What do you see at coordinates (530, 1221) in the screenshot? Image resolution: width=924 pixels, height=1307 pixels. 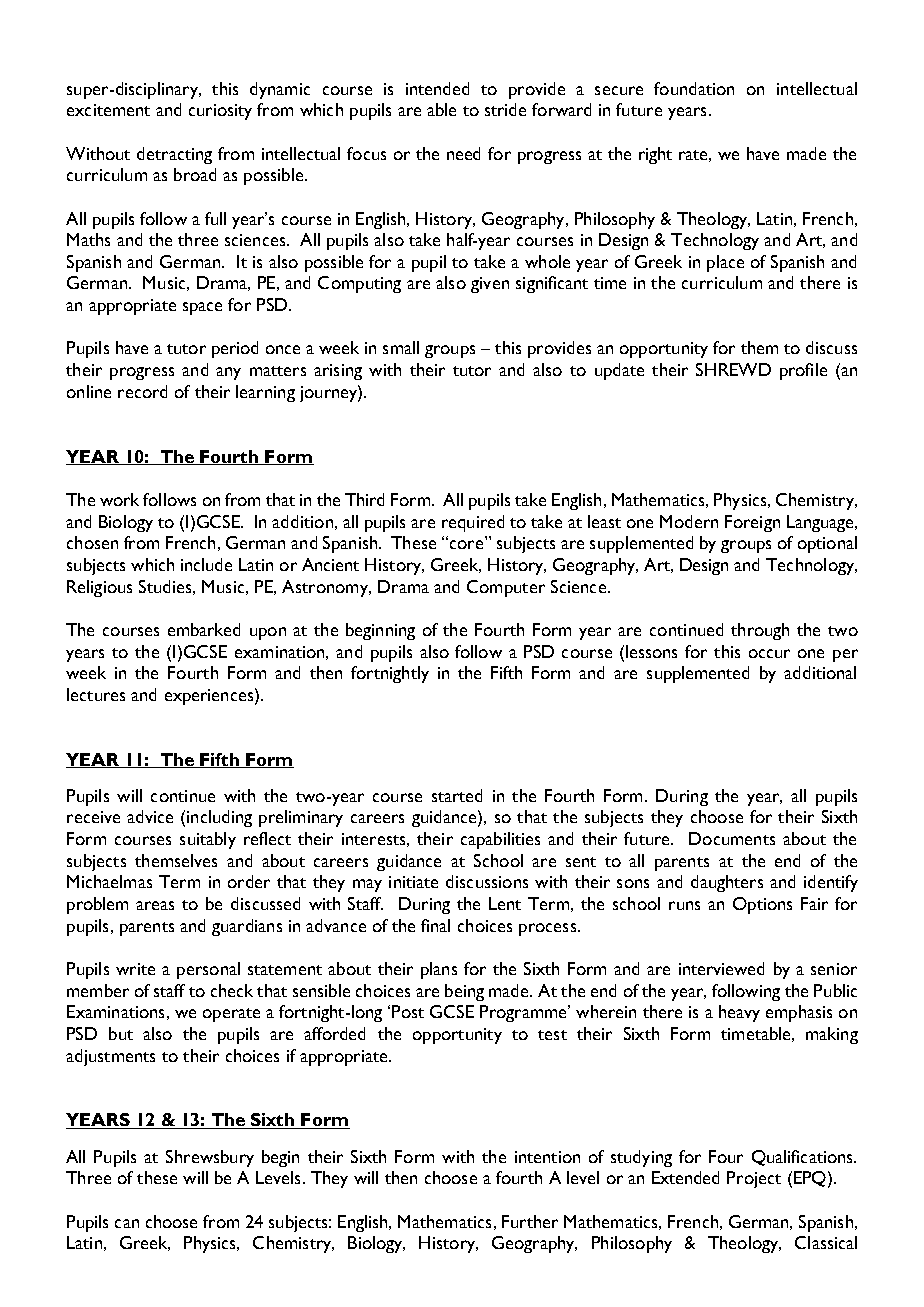 I see `Further` at bounding box center [530, 1221].
